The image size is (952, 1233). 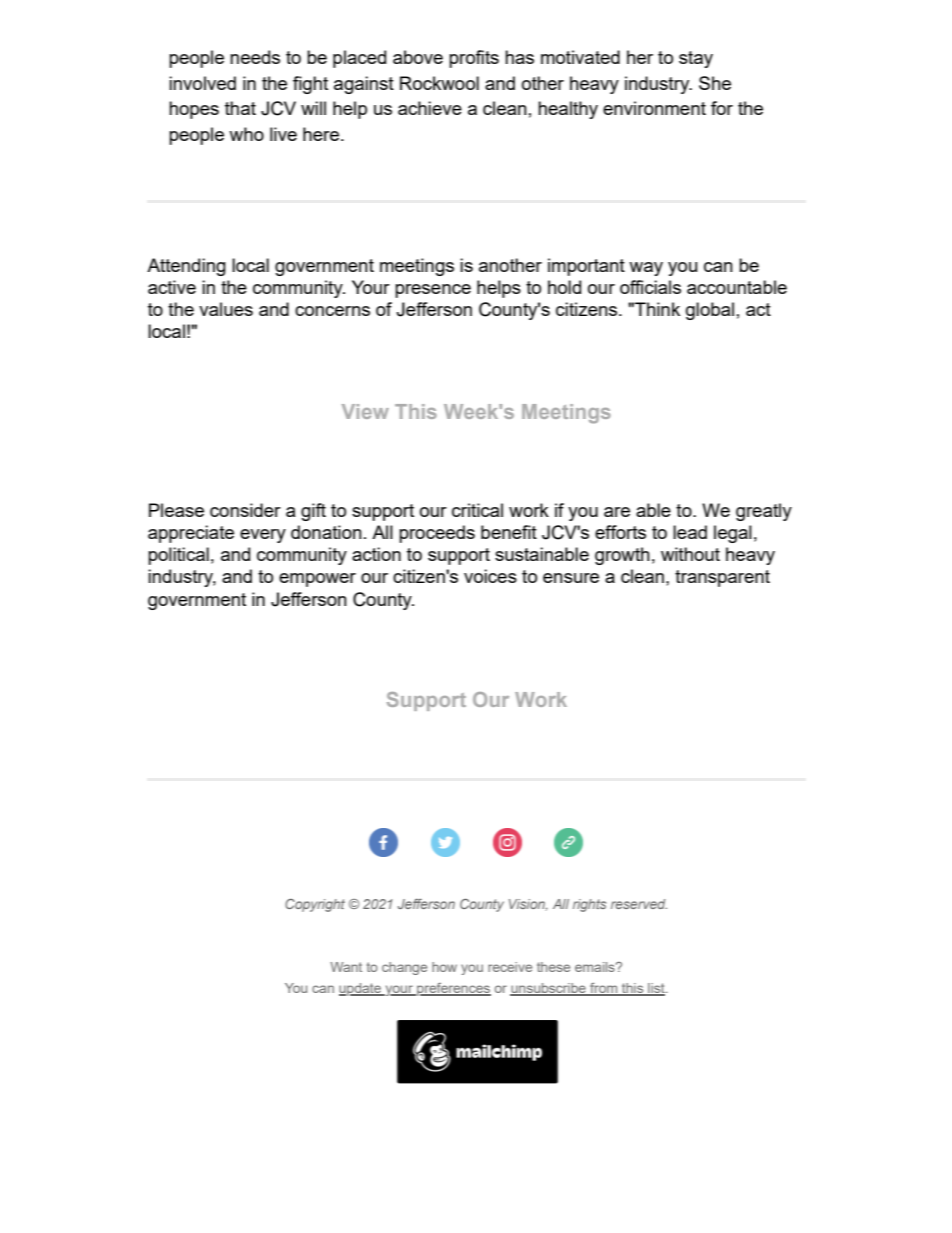 I want to click on View, so click(x=365, y=411).
